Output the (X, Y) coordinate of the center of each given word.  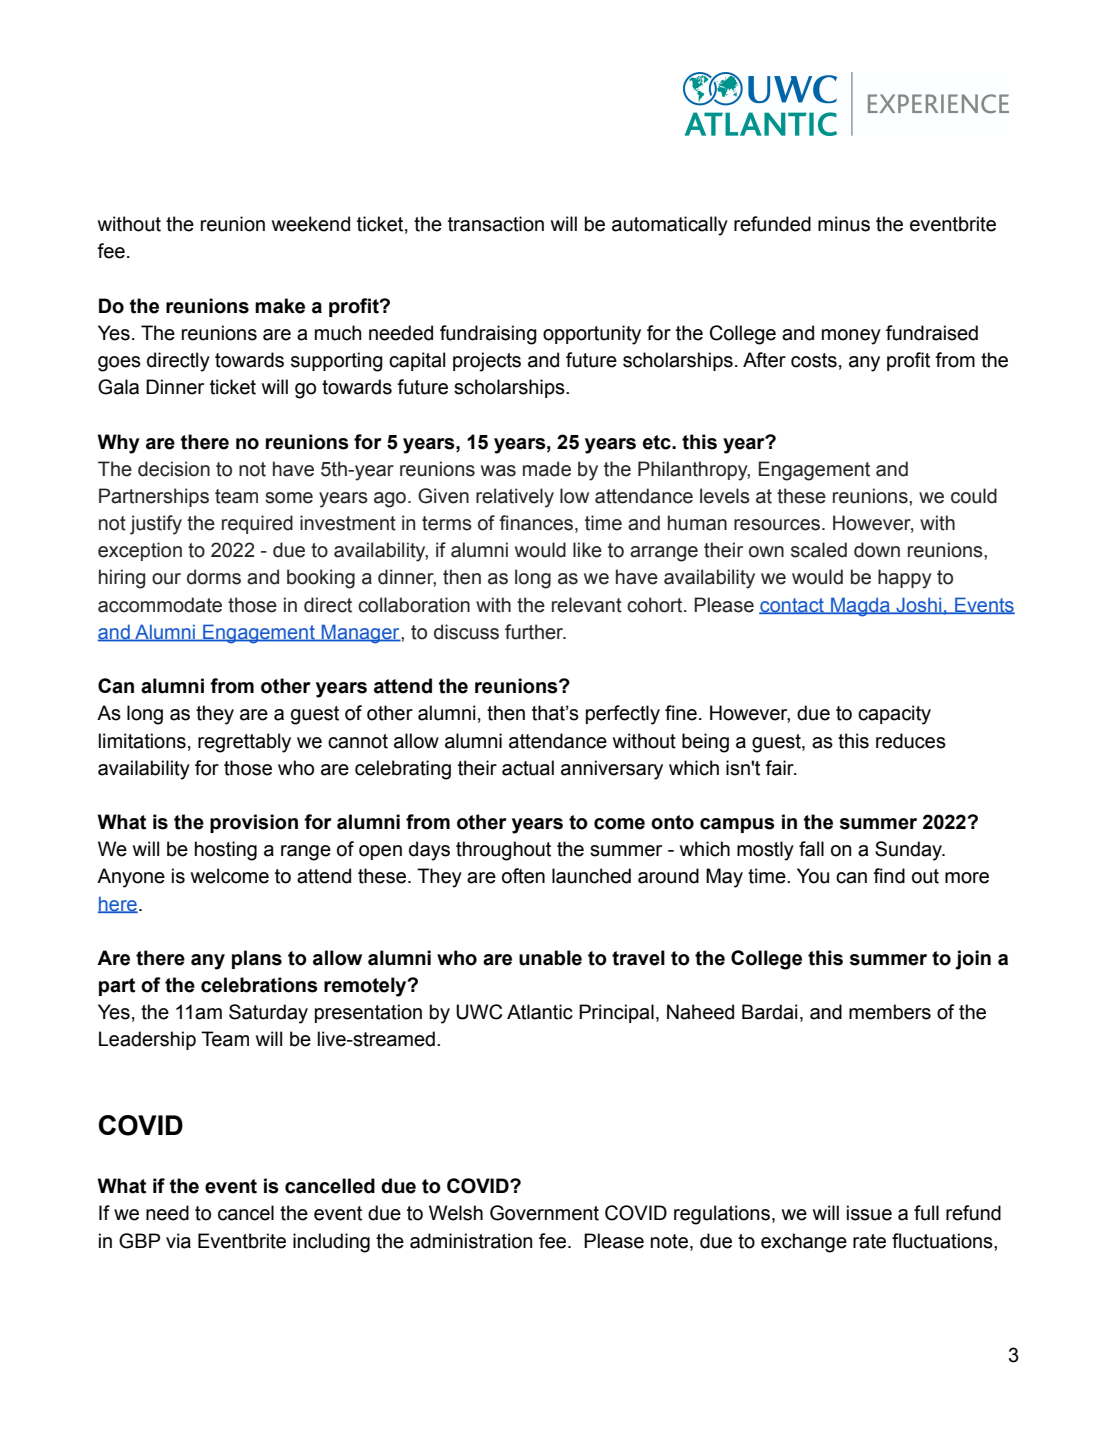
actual (528, 768)
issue (869, 1213)
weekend (311, 224)
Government (544, 1213)
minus (844, 224)
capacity (894, 715)
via (178, 1241)
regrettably (244, 743)
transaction (496, 224)
